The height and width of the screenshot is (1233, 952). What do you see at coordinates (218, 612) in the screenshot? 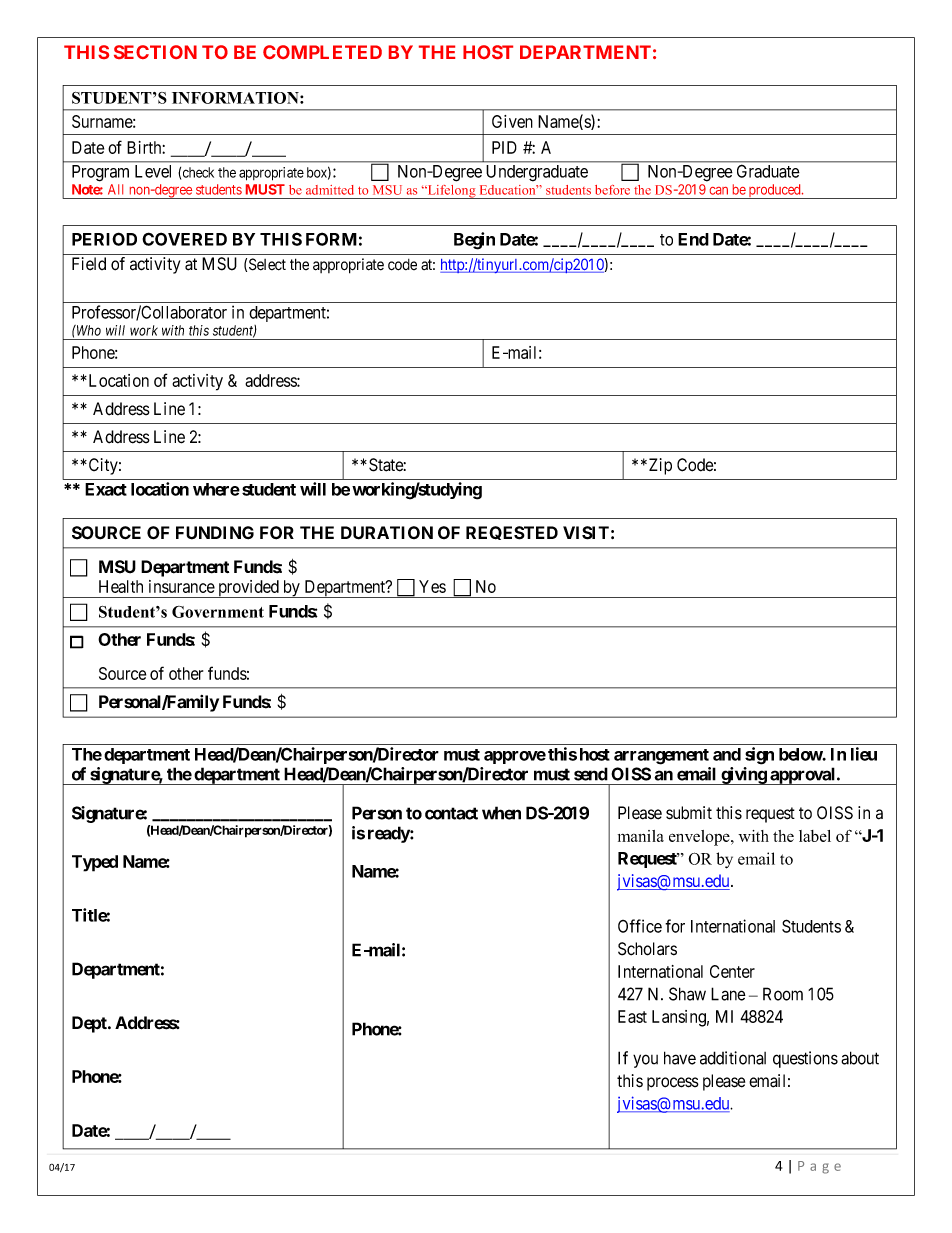
I see `Government` at bounding box center [218, 612].
